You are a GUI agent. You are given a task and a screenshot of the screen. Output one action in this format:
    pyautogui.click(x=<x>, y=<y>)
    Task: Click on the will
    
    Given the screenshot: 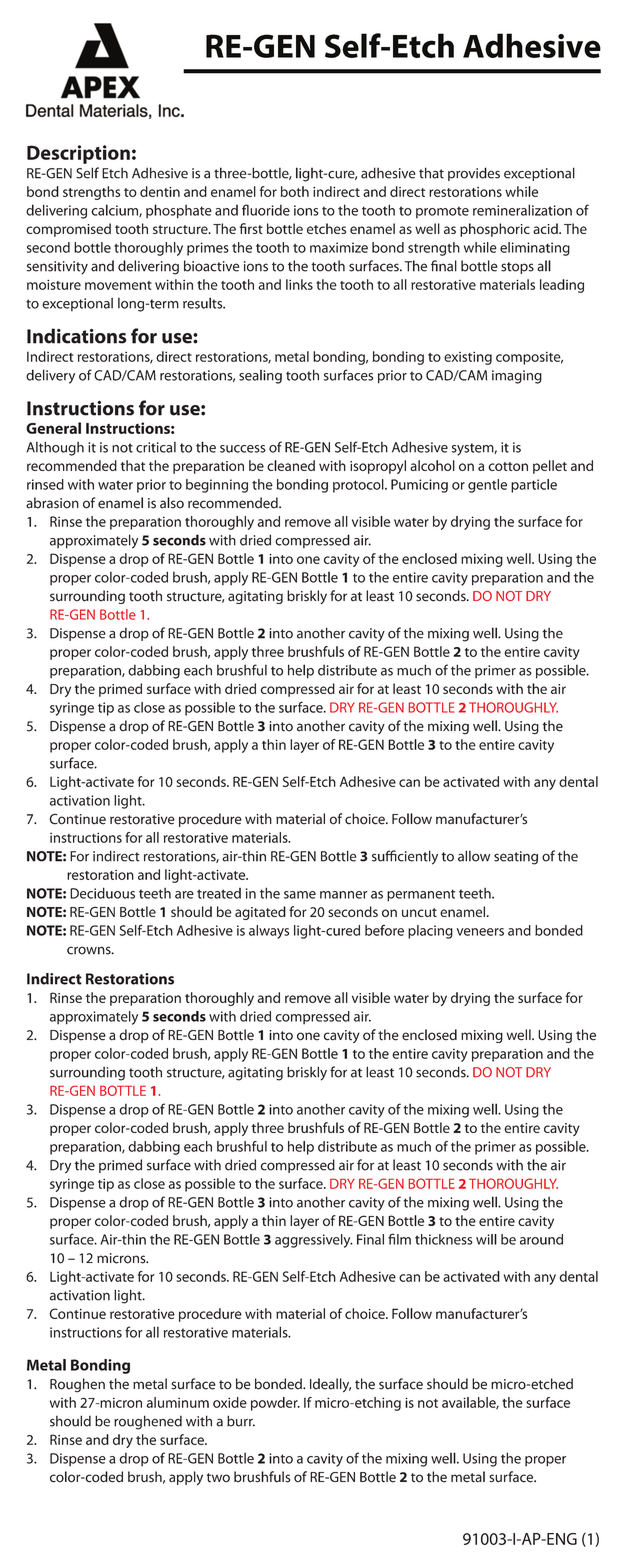 What is the action you would take?
    pyautogui.click(x=486, y=1239)
